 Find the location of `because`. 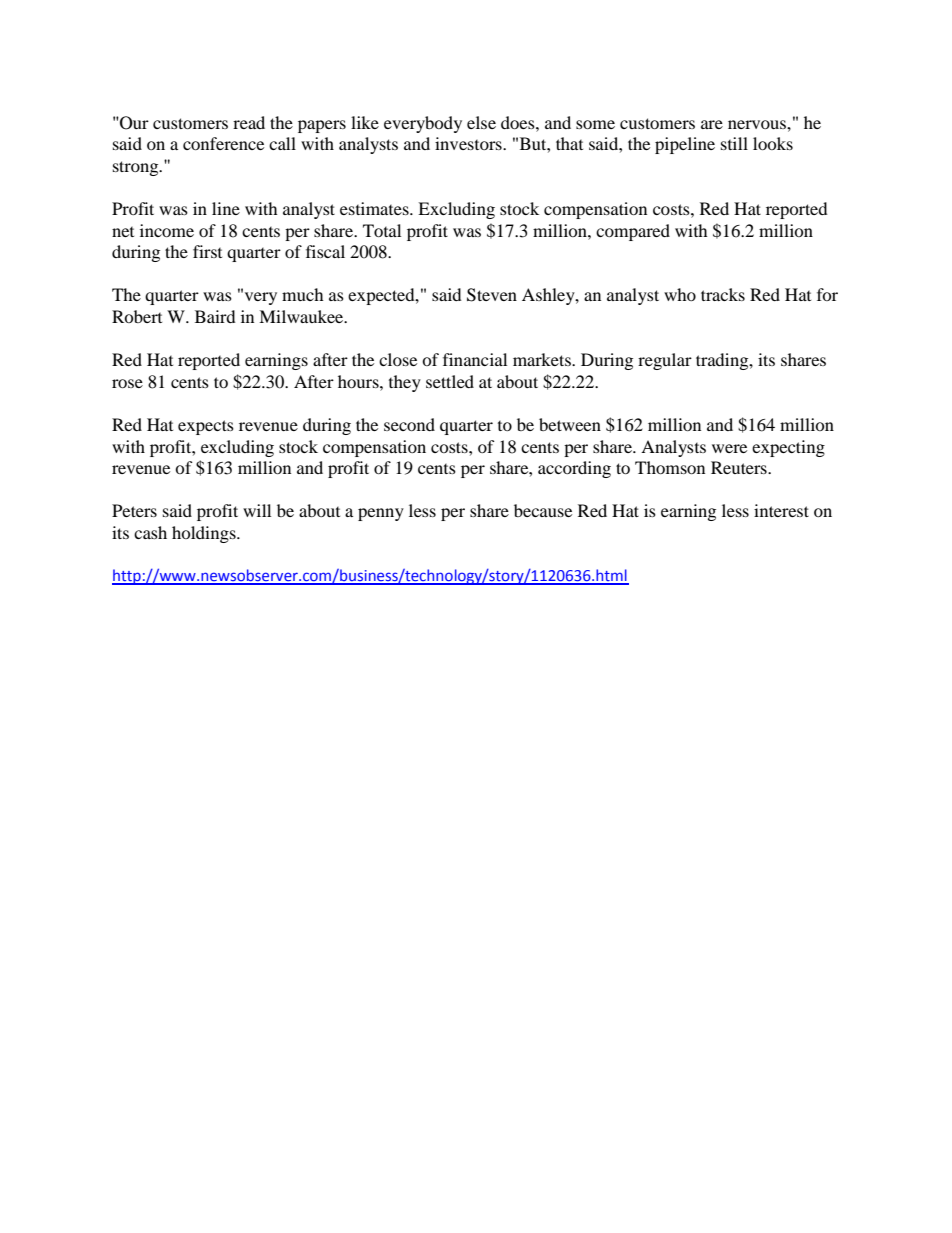

because is located at coordinates (543, 510).
